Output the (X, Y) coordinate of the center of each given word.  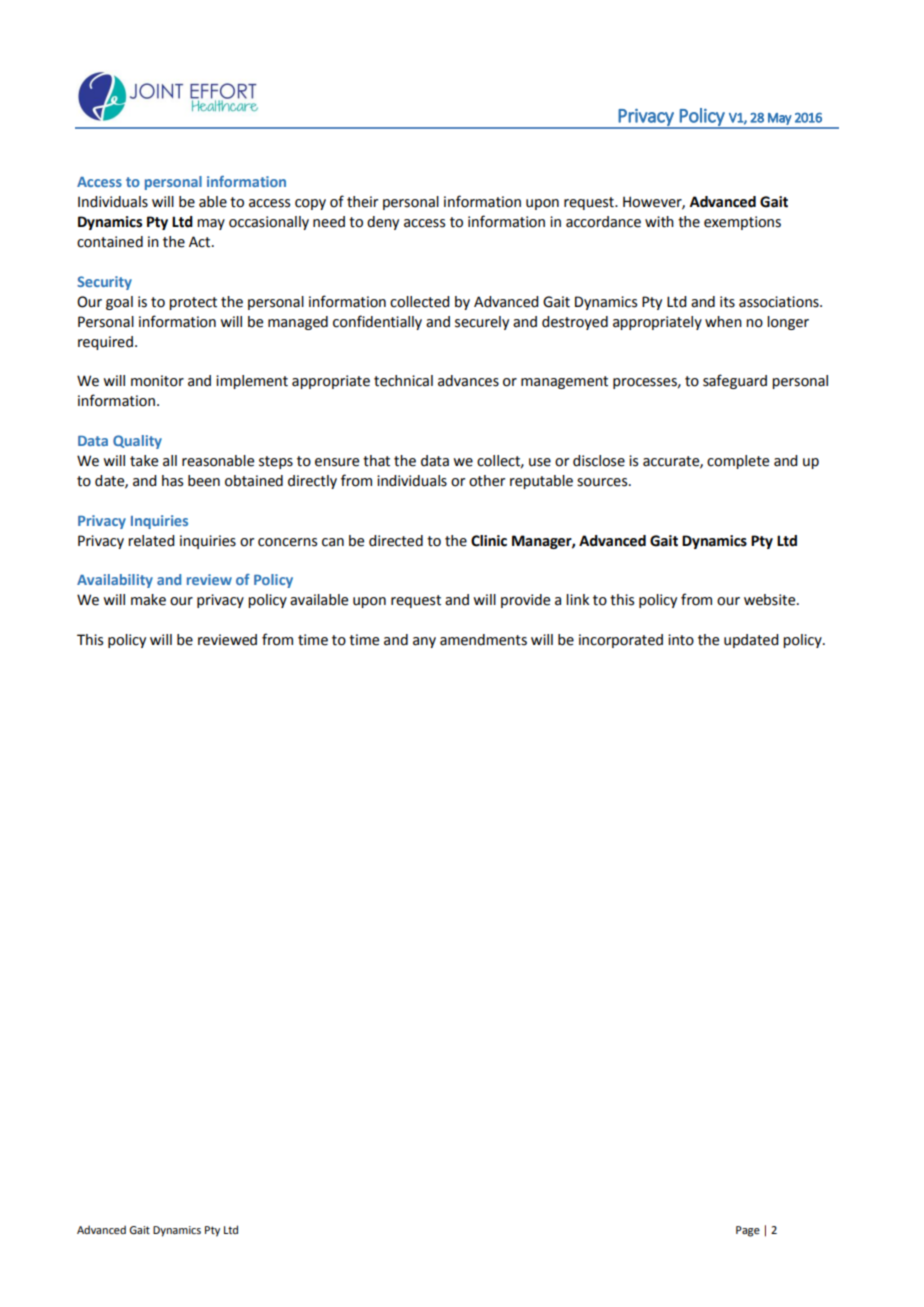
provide (525, 601)
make (148, 600)
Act (201, 242)
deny (383, 223)
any (424, 642)
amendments (483, 640)
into (681, 640)
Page (748, 1231)
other (487, 481)
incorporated (621, 641)
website (771, 600)
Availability (115, 581)
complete (738, 462)
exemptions (742, 223)
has (172, 481)
